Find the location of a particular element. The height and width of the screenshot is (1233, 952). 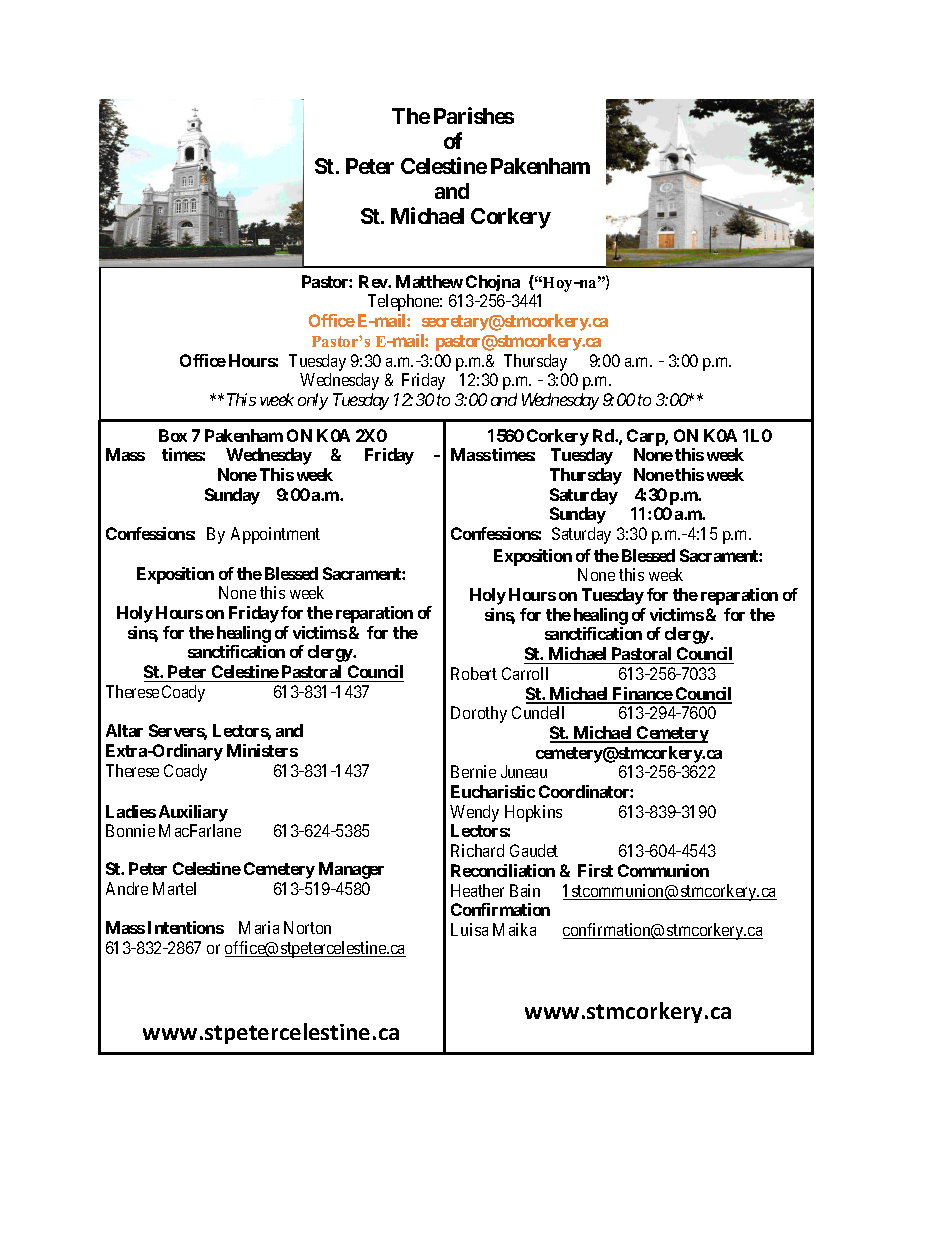

Martel is located at coordinates (174, 888).
